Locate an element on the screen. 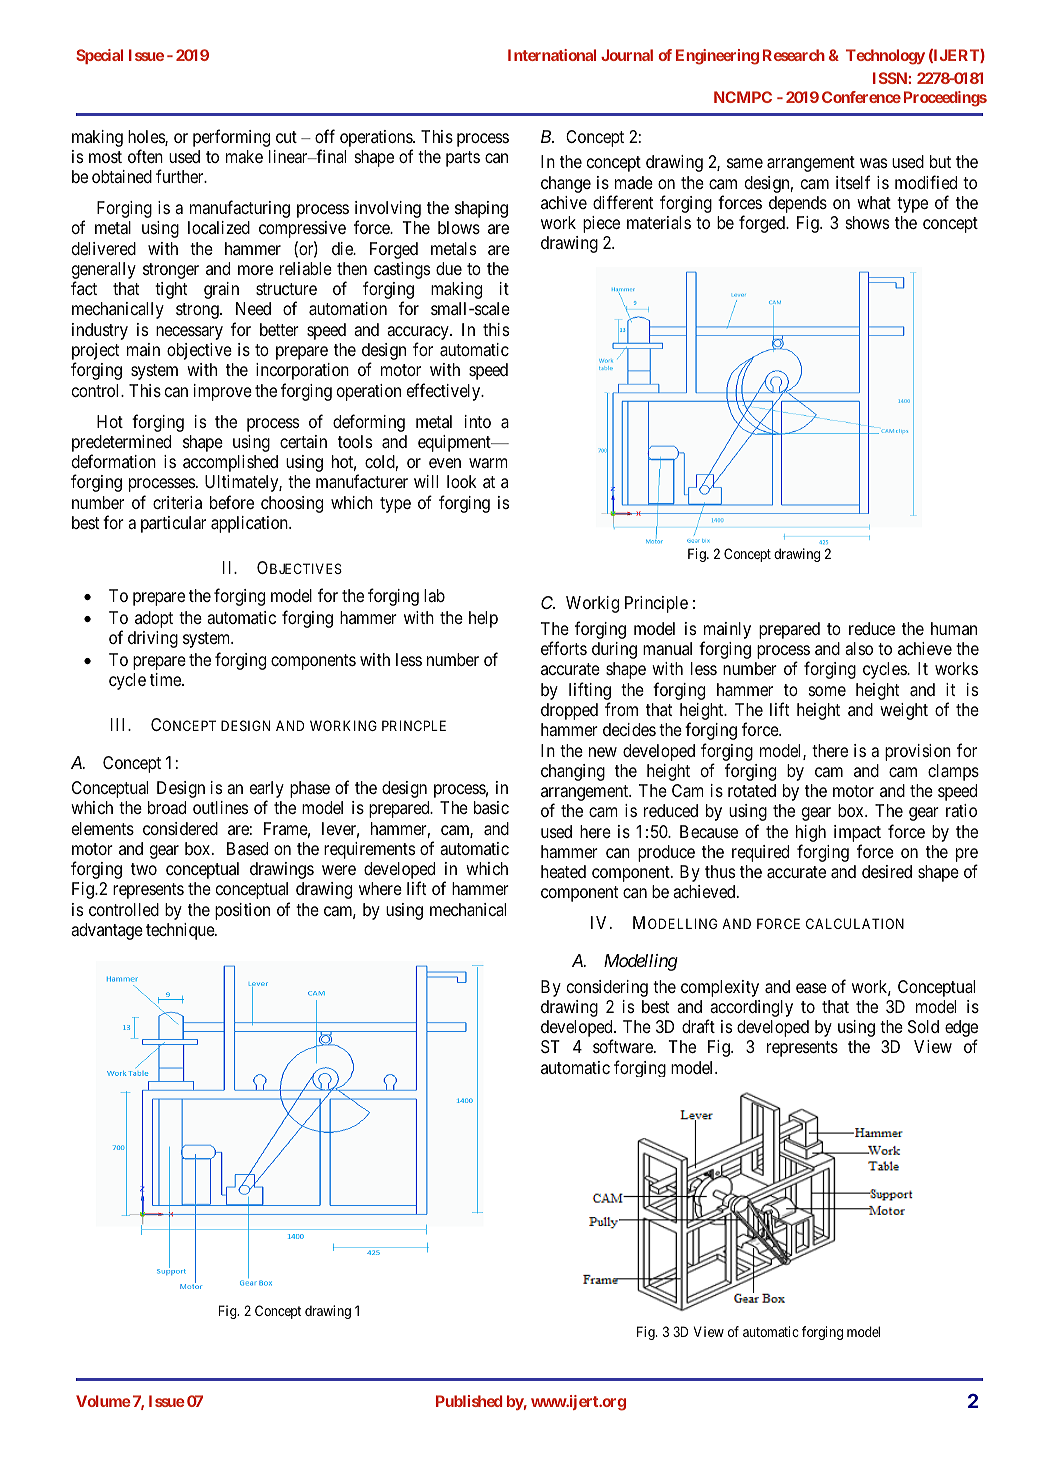  Conference is located at coordinates (861, 97).
